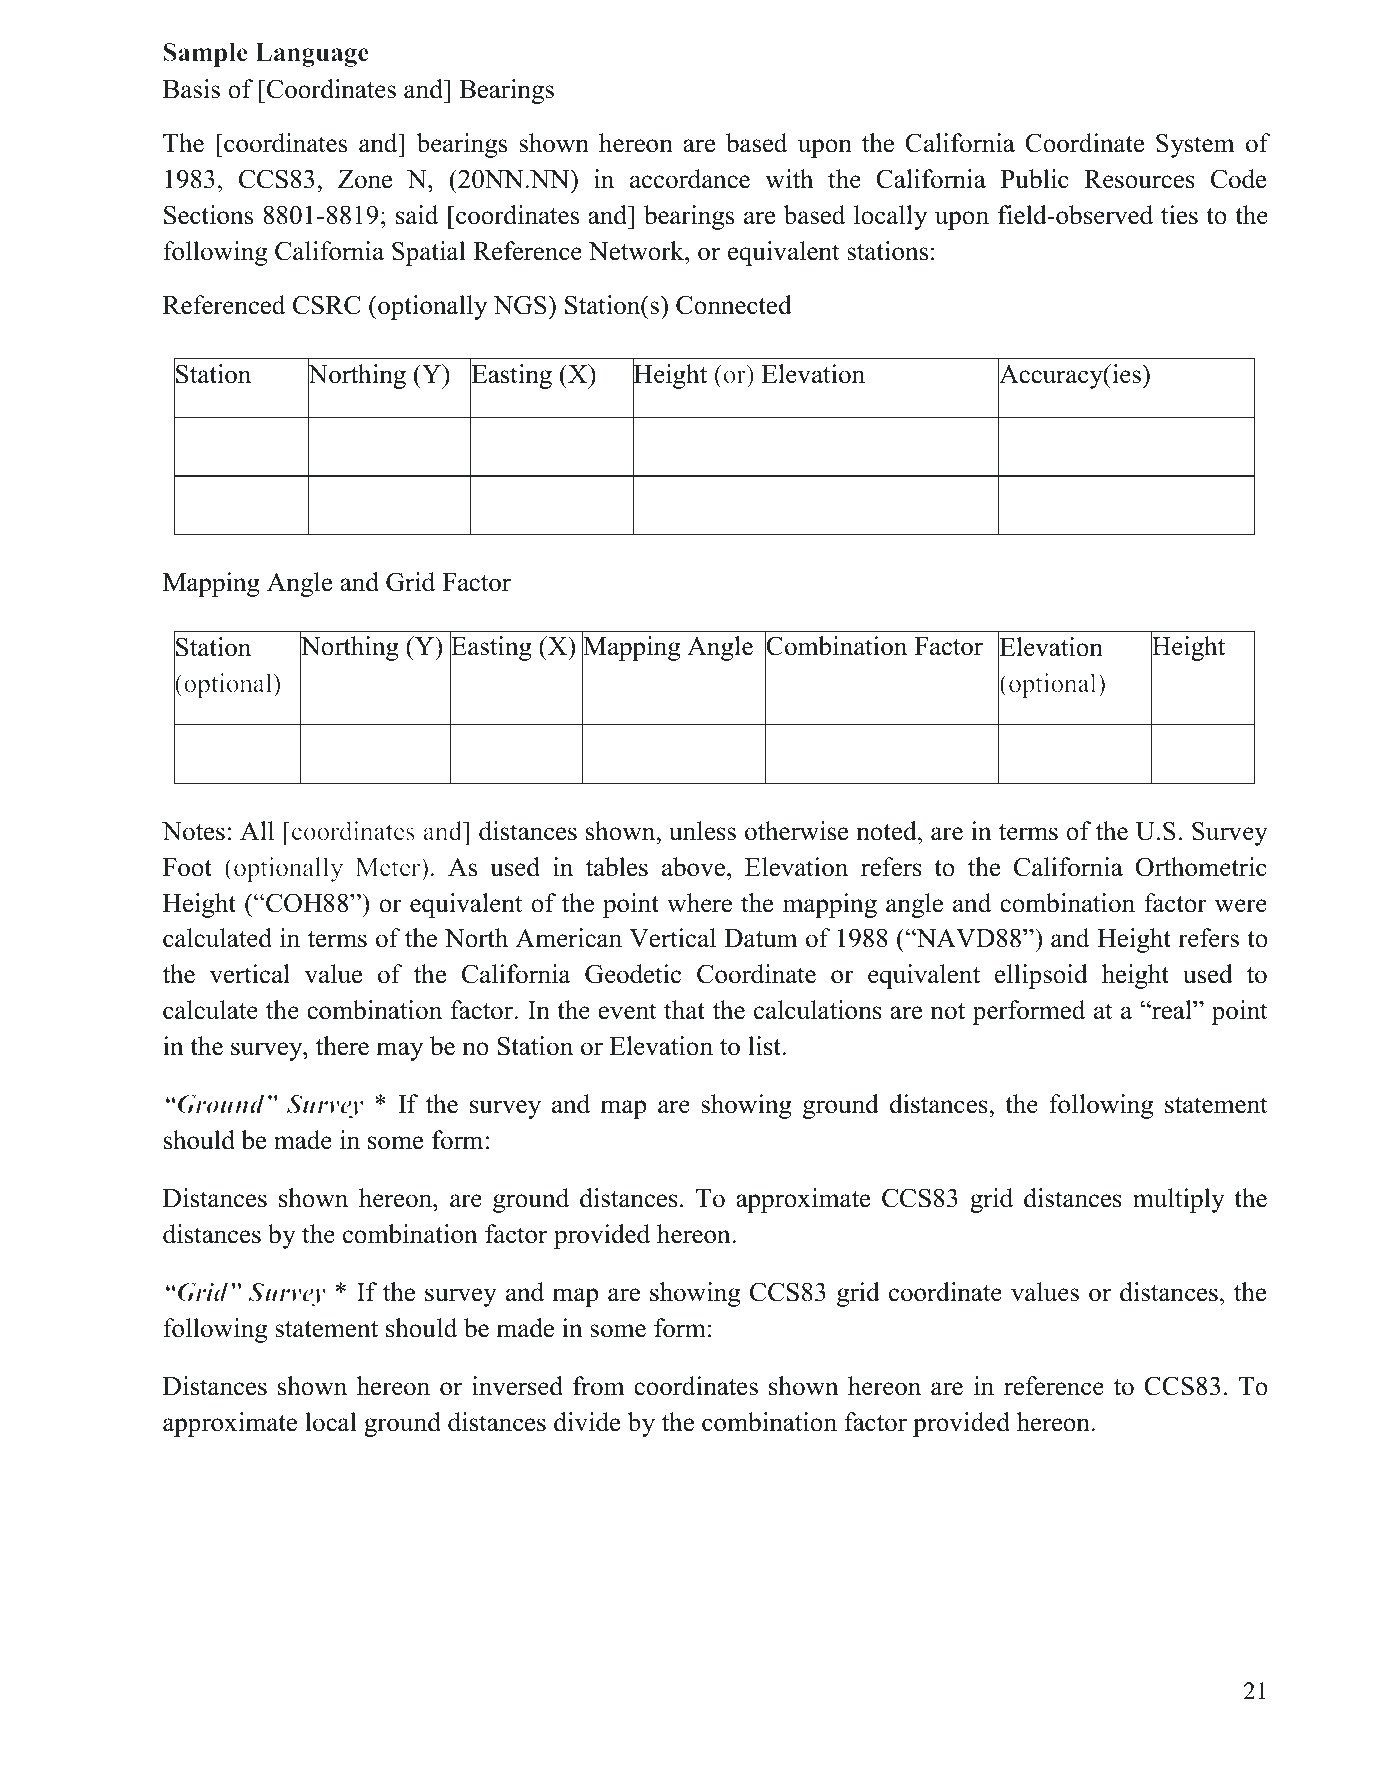  Describe the element at coordinates (1195, 145) in the screenshot. I see `System` at that location.
